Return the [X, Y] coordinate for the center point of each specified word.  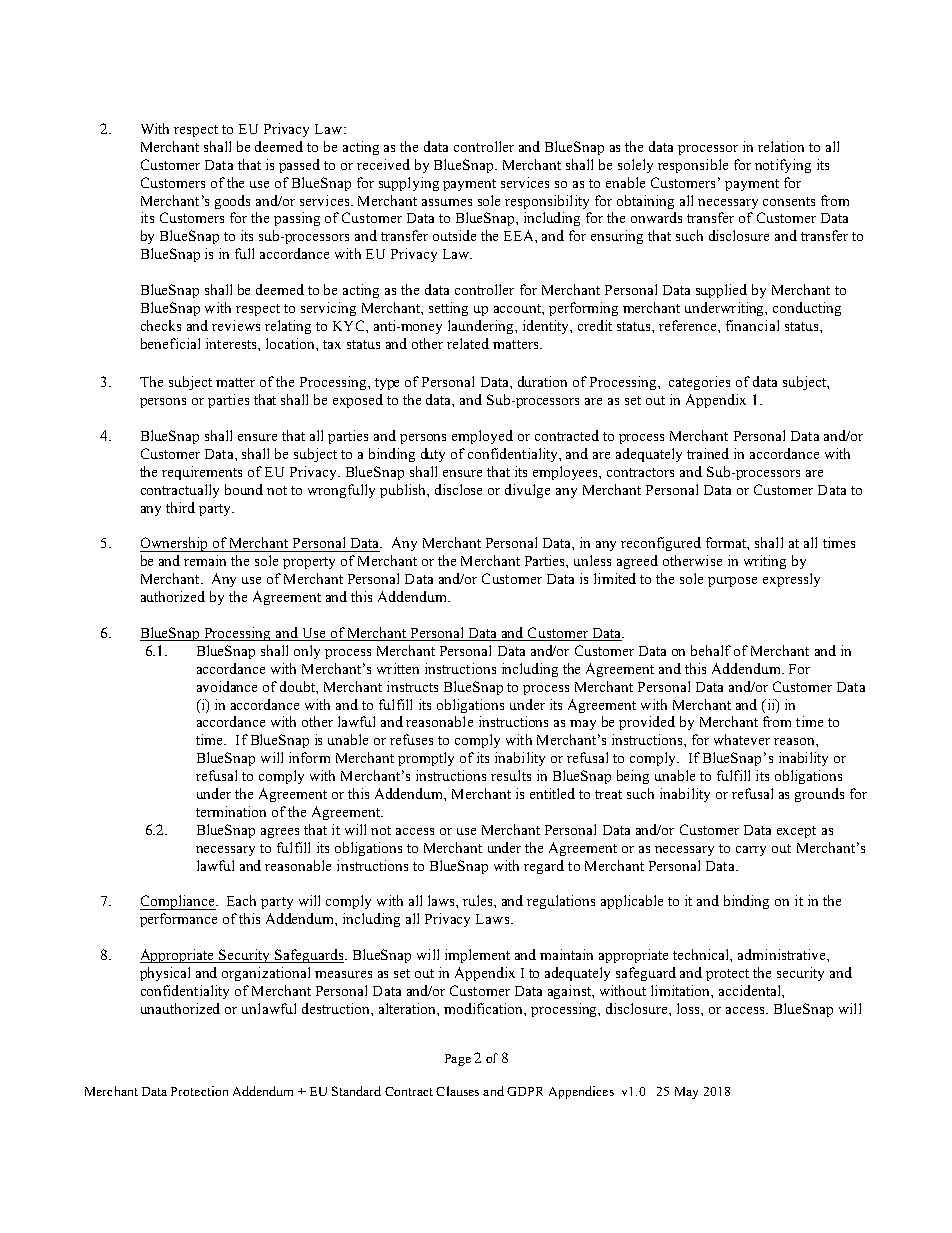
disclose [458, 489]
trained [708, 453]
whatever [742, 739]
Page [458, 1060]
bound [244, 489]
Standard [356, 1091]
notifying [783, 166]
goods [232, 202]
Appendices [581, 1092]
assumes [447, 202]
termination [231, 811]
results [511, 775]
